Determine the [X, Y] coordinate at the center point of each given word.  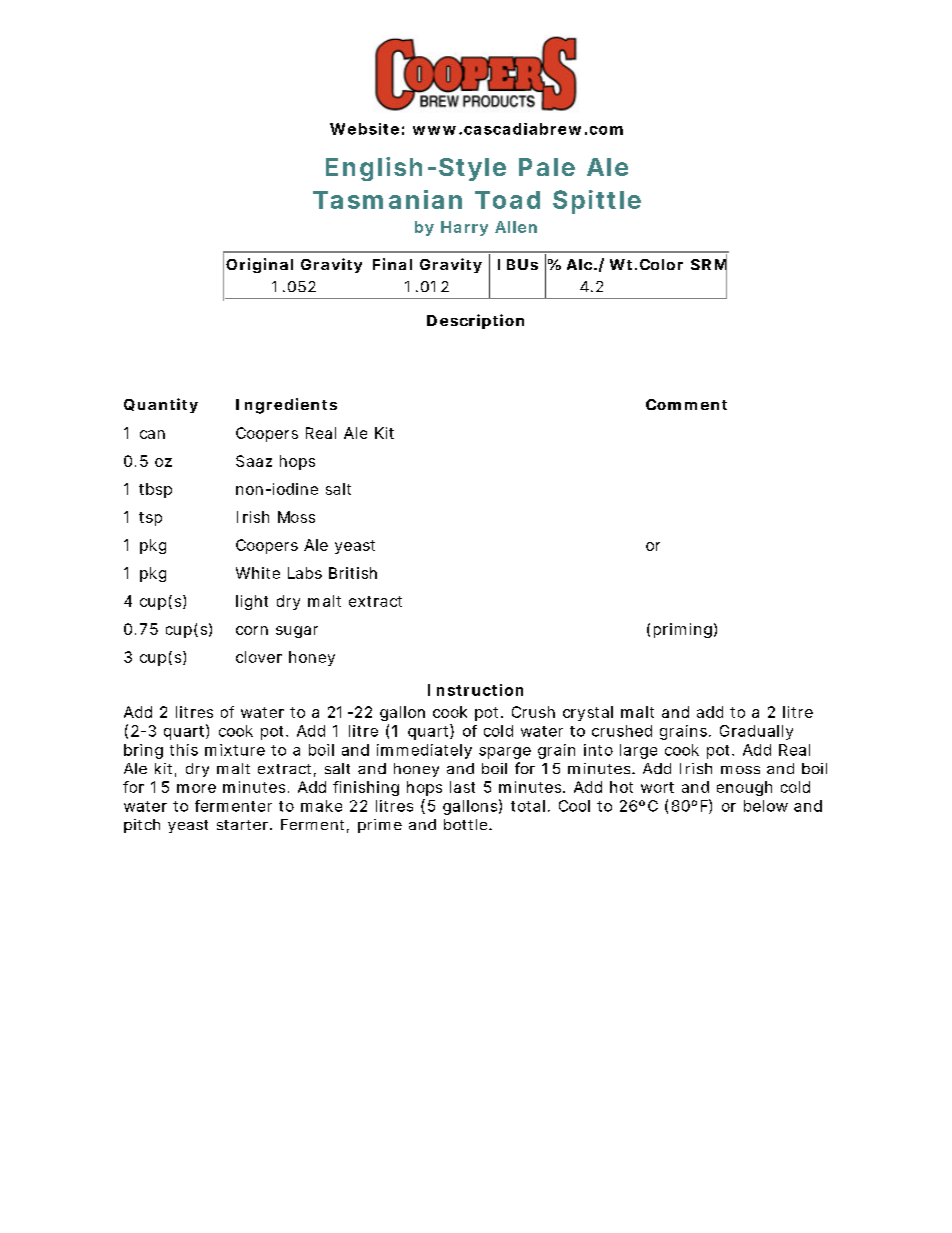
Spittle [597, 202]
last [462, 787]
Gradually [756, 732]
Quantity [161, 405]
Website [364, 129]
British [353, 573]
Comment [686, 404]
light [252, 602]
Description [475, 321]
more [196, 788]
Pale [547, 167]
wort [657, 787]
